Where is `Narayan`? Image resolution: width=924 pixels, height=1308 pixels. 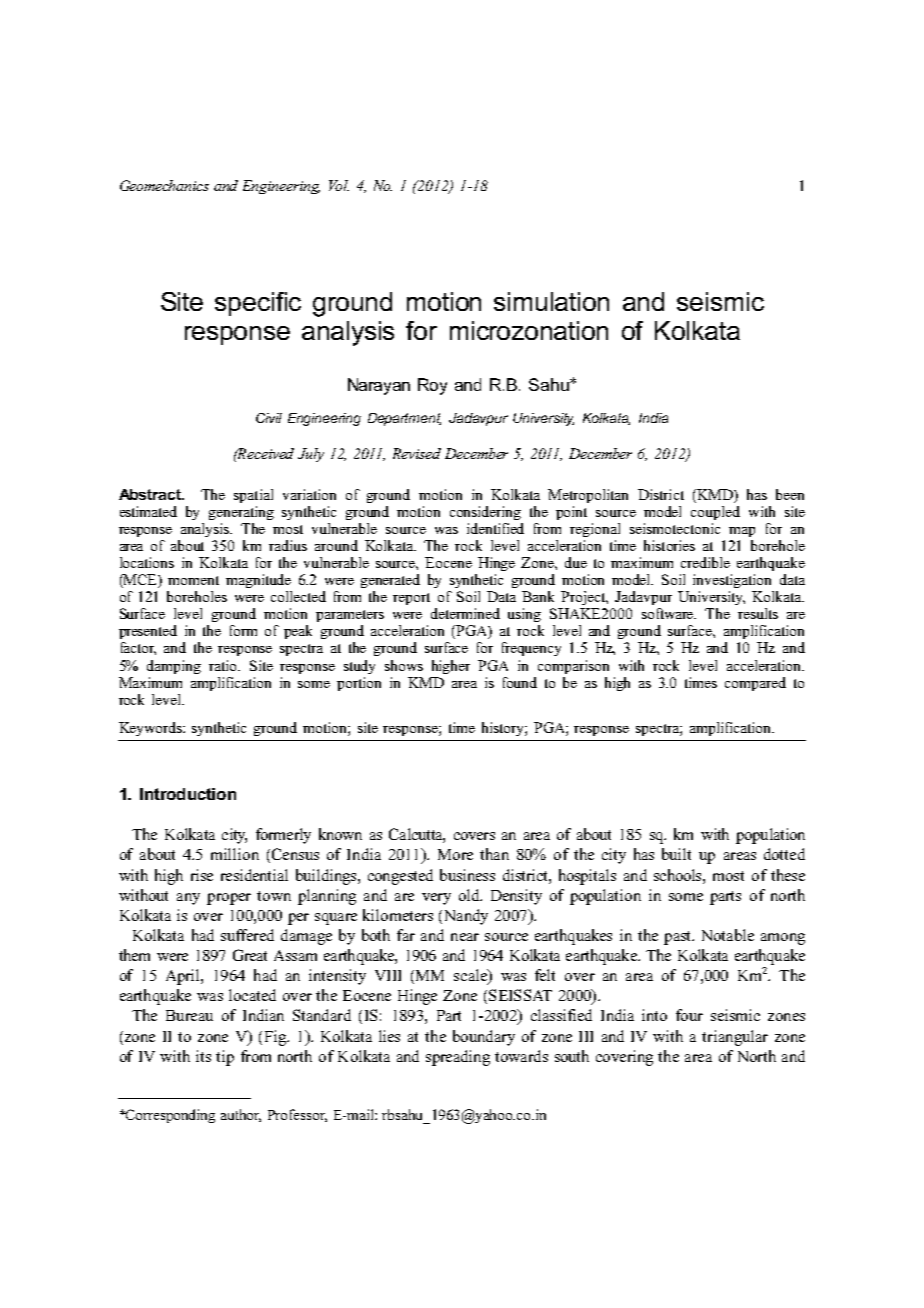 Narayan is located at coordinates (379, 386).
